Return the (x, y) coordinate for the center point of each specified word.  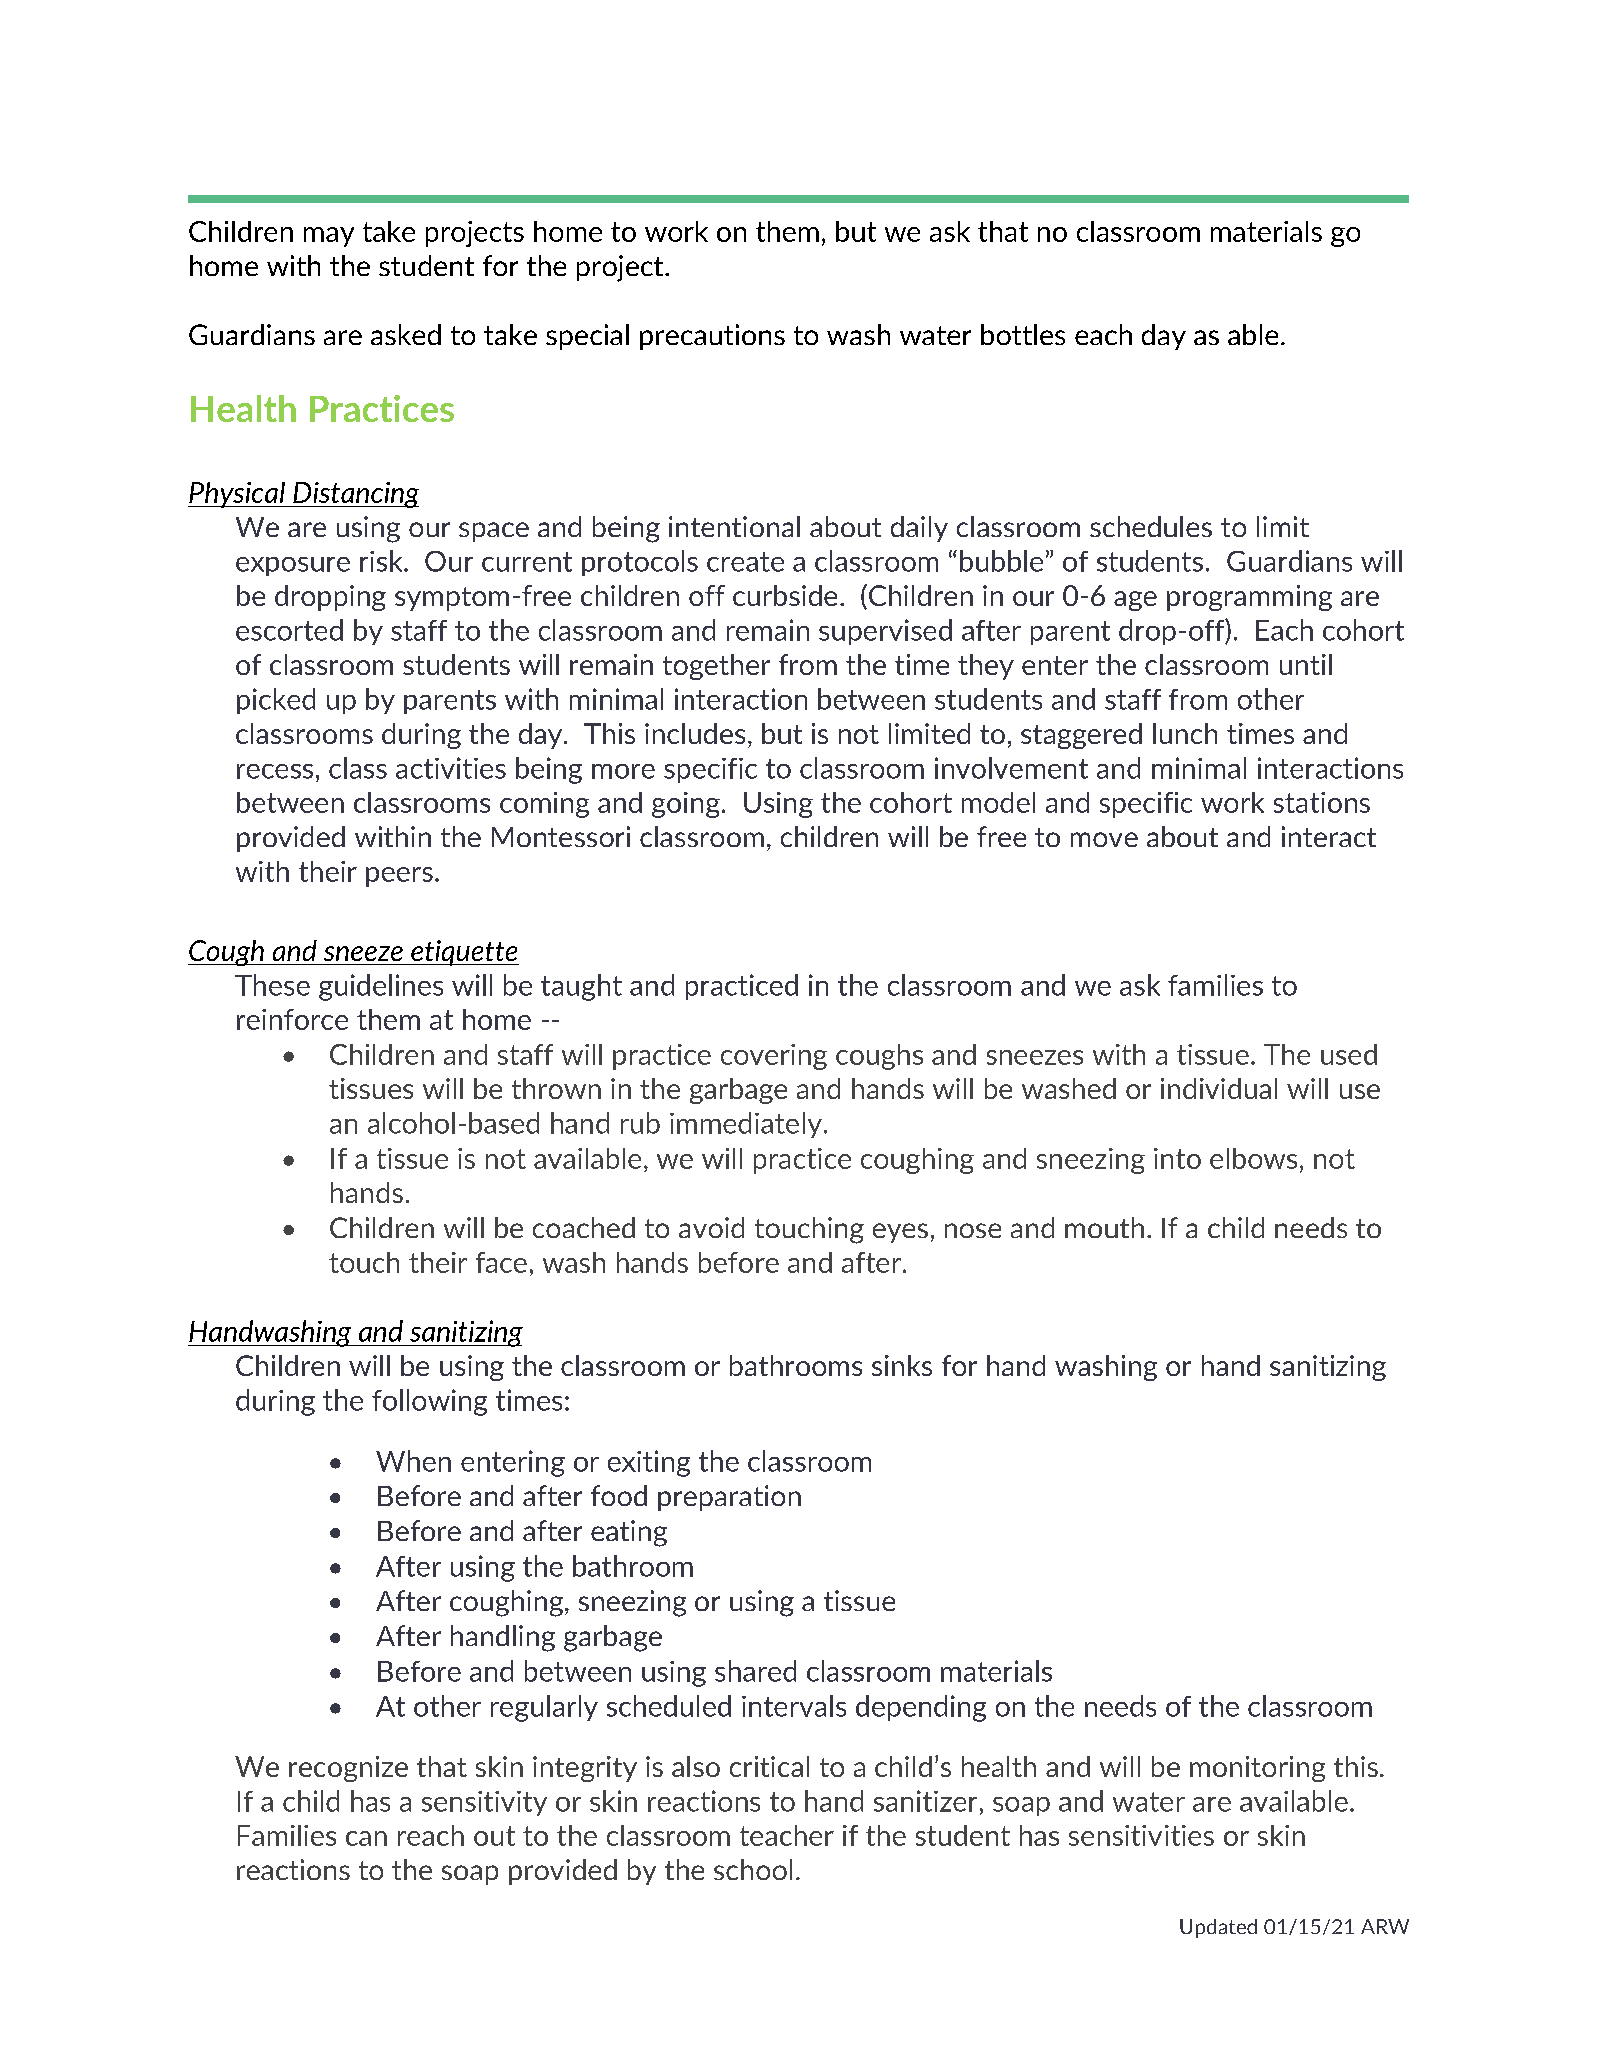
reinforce (292, 1019)
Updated (1218, 1928)
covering (774, 1057)
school (753, 1869)
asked (406, 334)
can (366, 1838)
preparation (729, 1498)
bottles (1023, 334)
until (1306, 664)
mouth (1104, 1227)
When (413, 1461)
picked (276, 701)
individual (1219, 1088)
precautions (712, 337)
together (716, 667)
